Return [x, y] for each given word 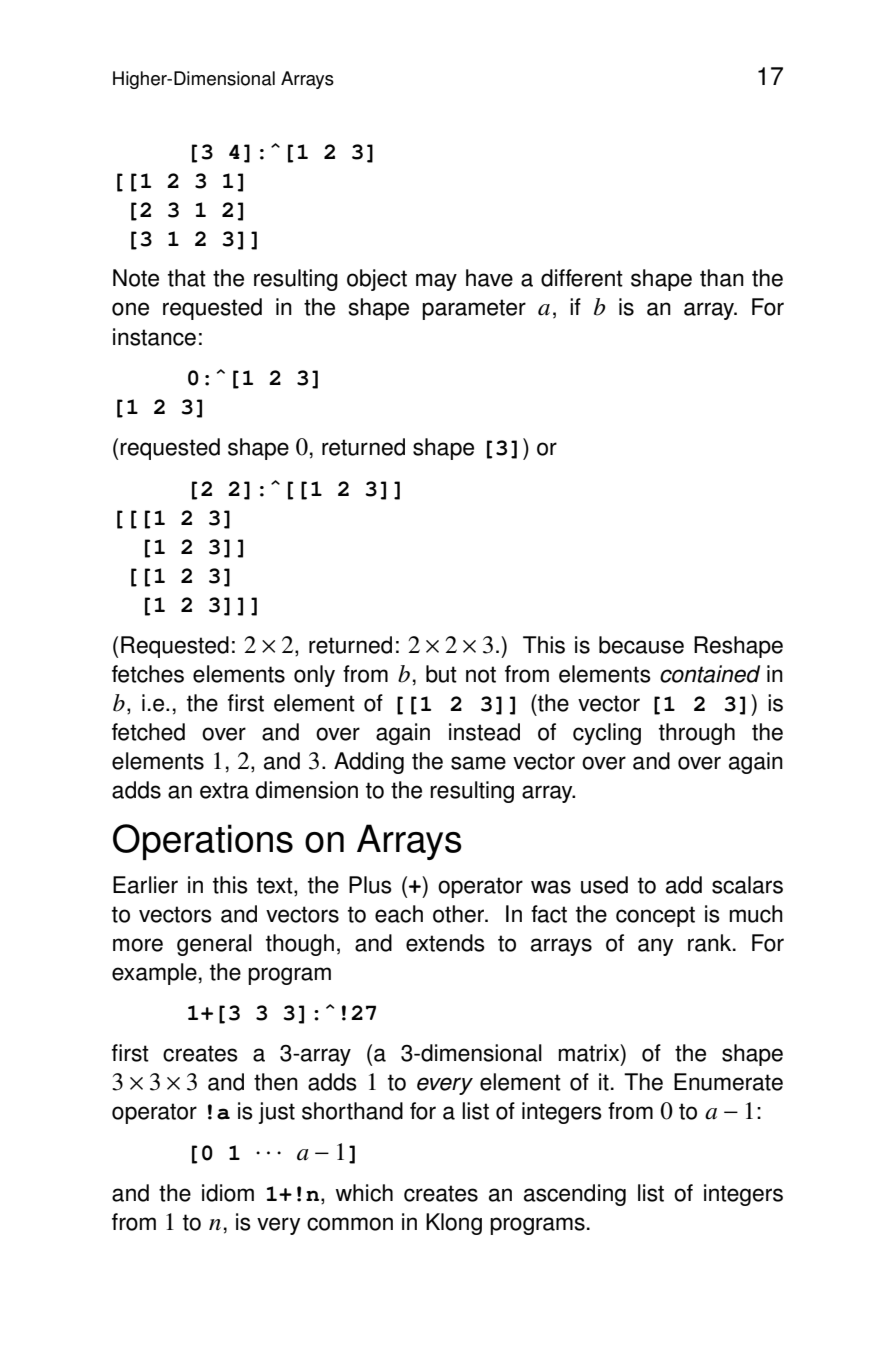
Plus [370, 885]
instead [484, 732]
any [655, 947]
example [154, 974]
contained [710, 674]
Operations [203, 842]
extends [445, 943]
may [436, 282]
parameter [474, 309]
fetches [148, 674]
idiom [228, 1193]
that [187, 278]
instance [154, 337]
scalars [747, 885]
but [441, 674]
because [641, 645]
